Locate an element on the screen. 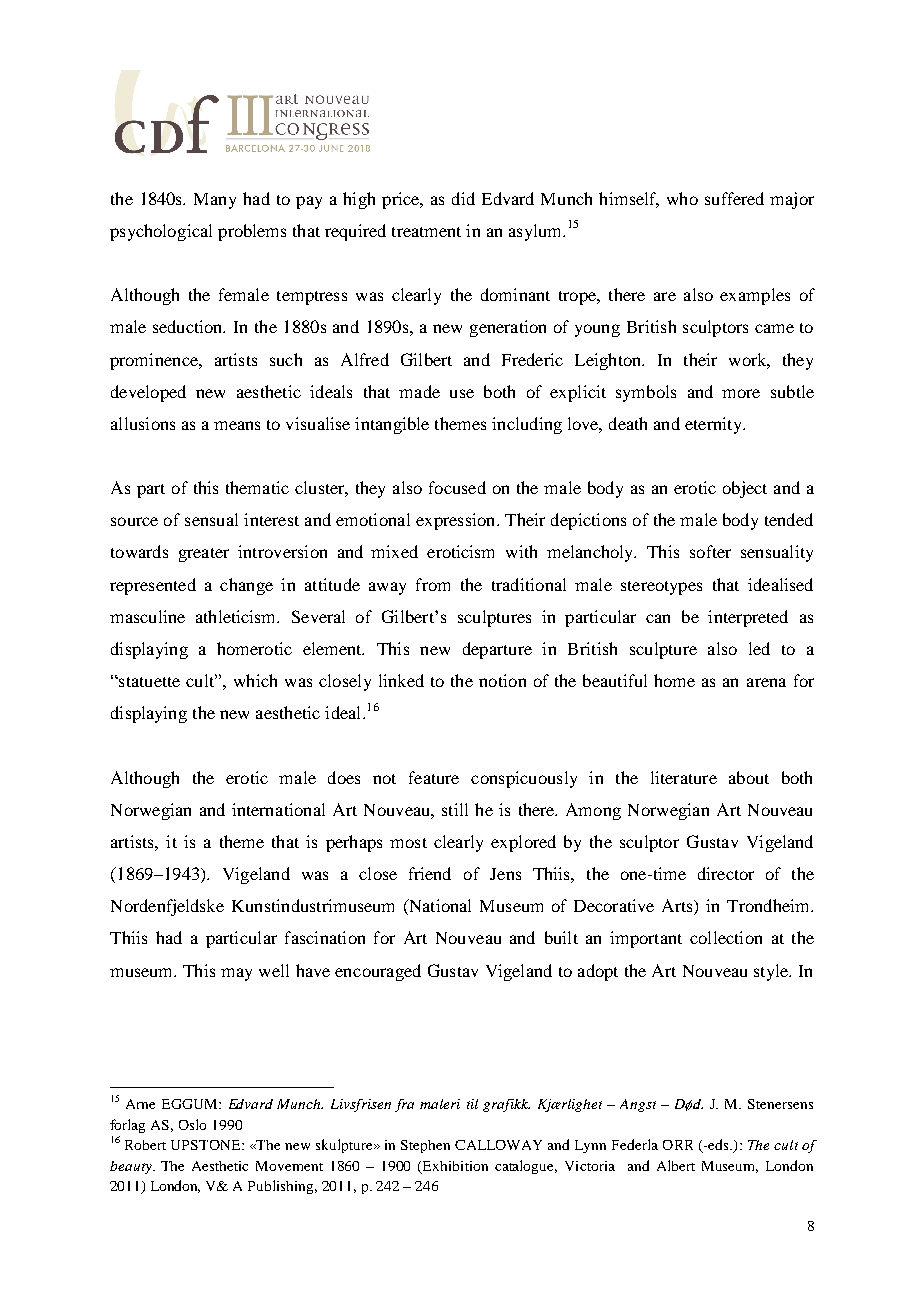 This screenshot has width=924, height=1308. means is located at coordinates (237, 425).
